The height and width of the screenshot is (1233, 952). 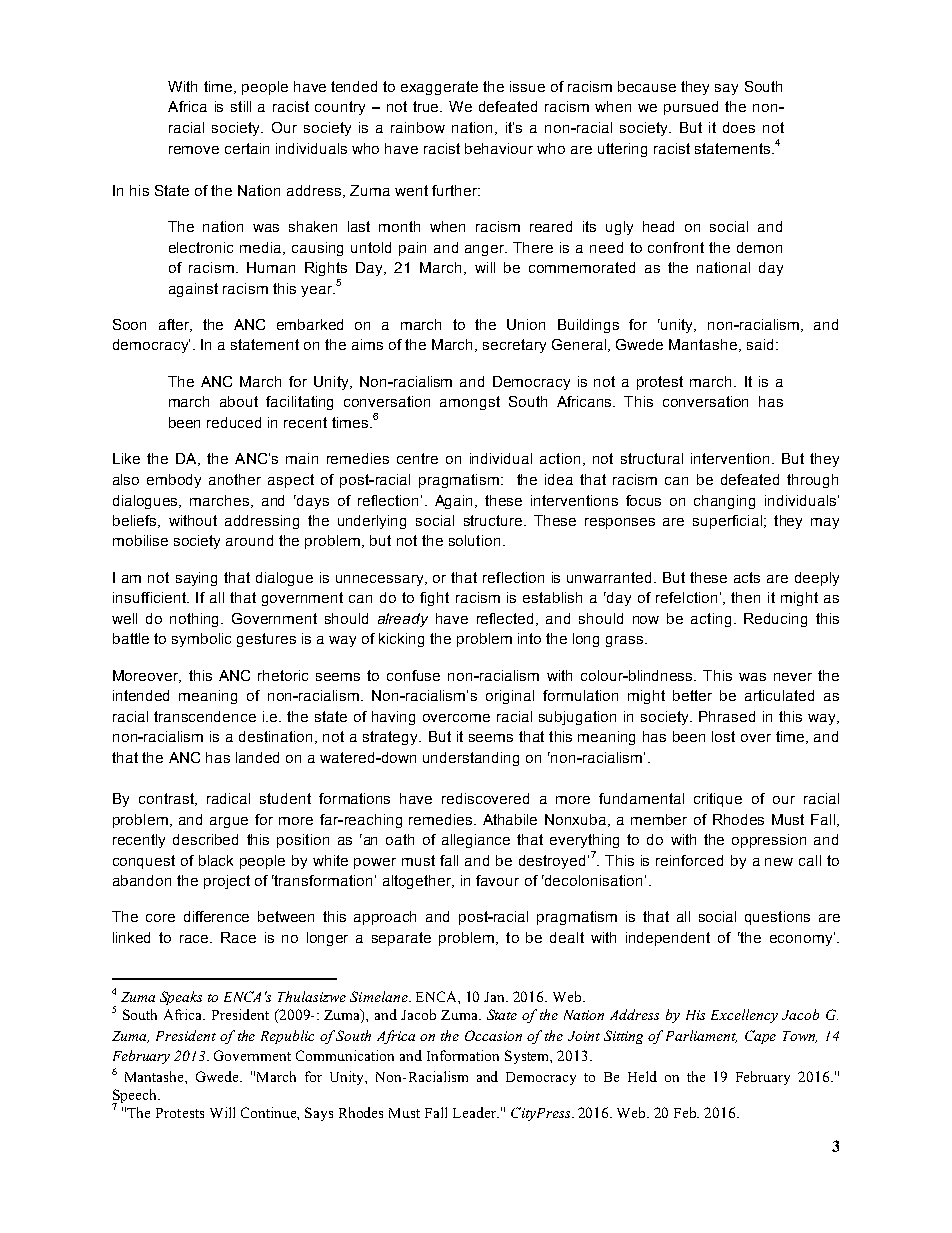 What do you see at coordinates (476, 841) in the screenshot?
I see `allegiance` at bounding box center [476, 841].
